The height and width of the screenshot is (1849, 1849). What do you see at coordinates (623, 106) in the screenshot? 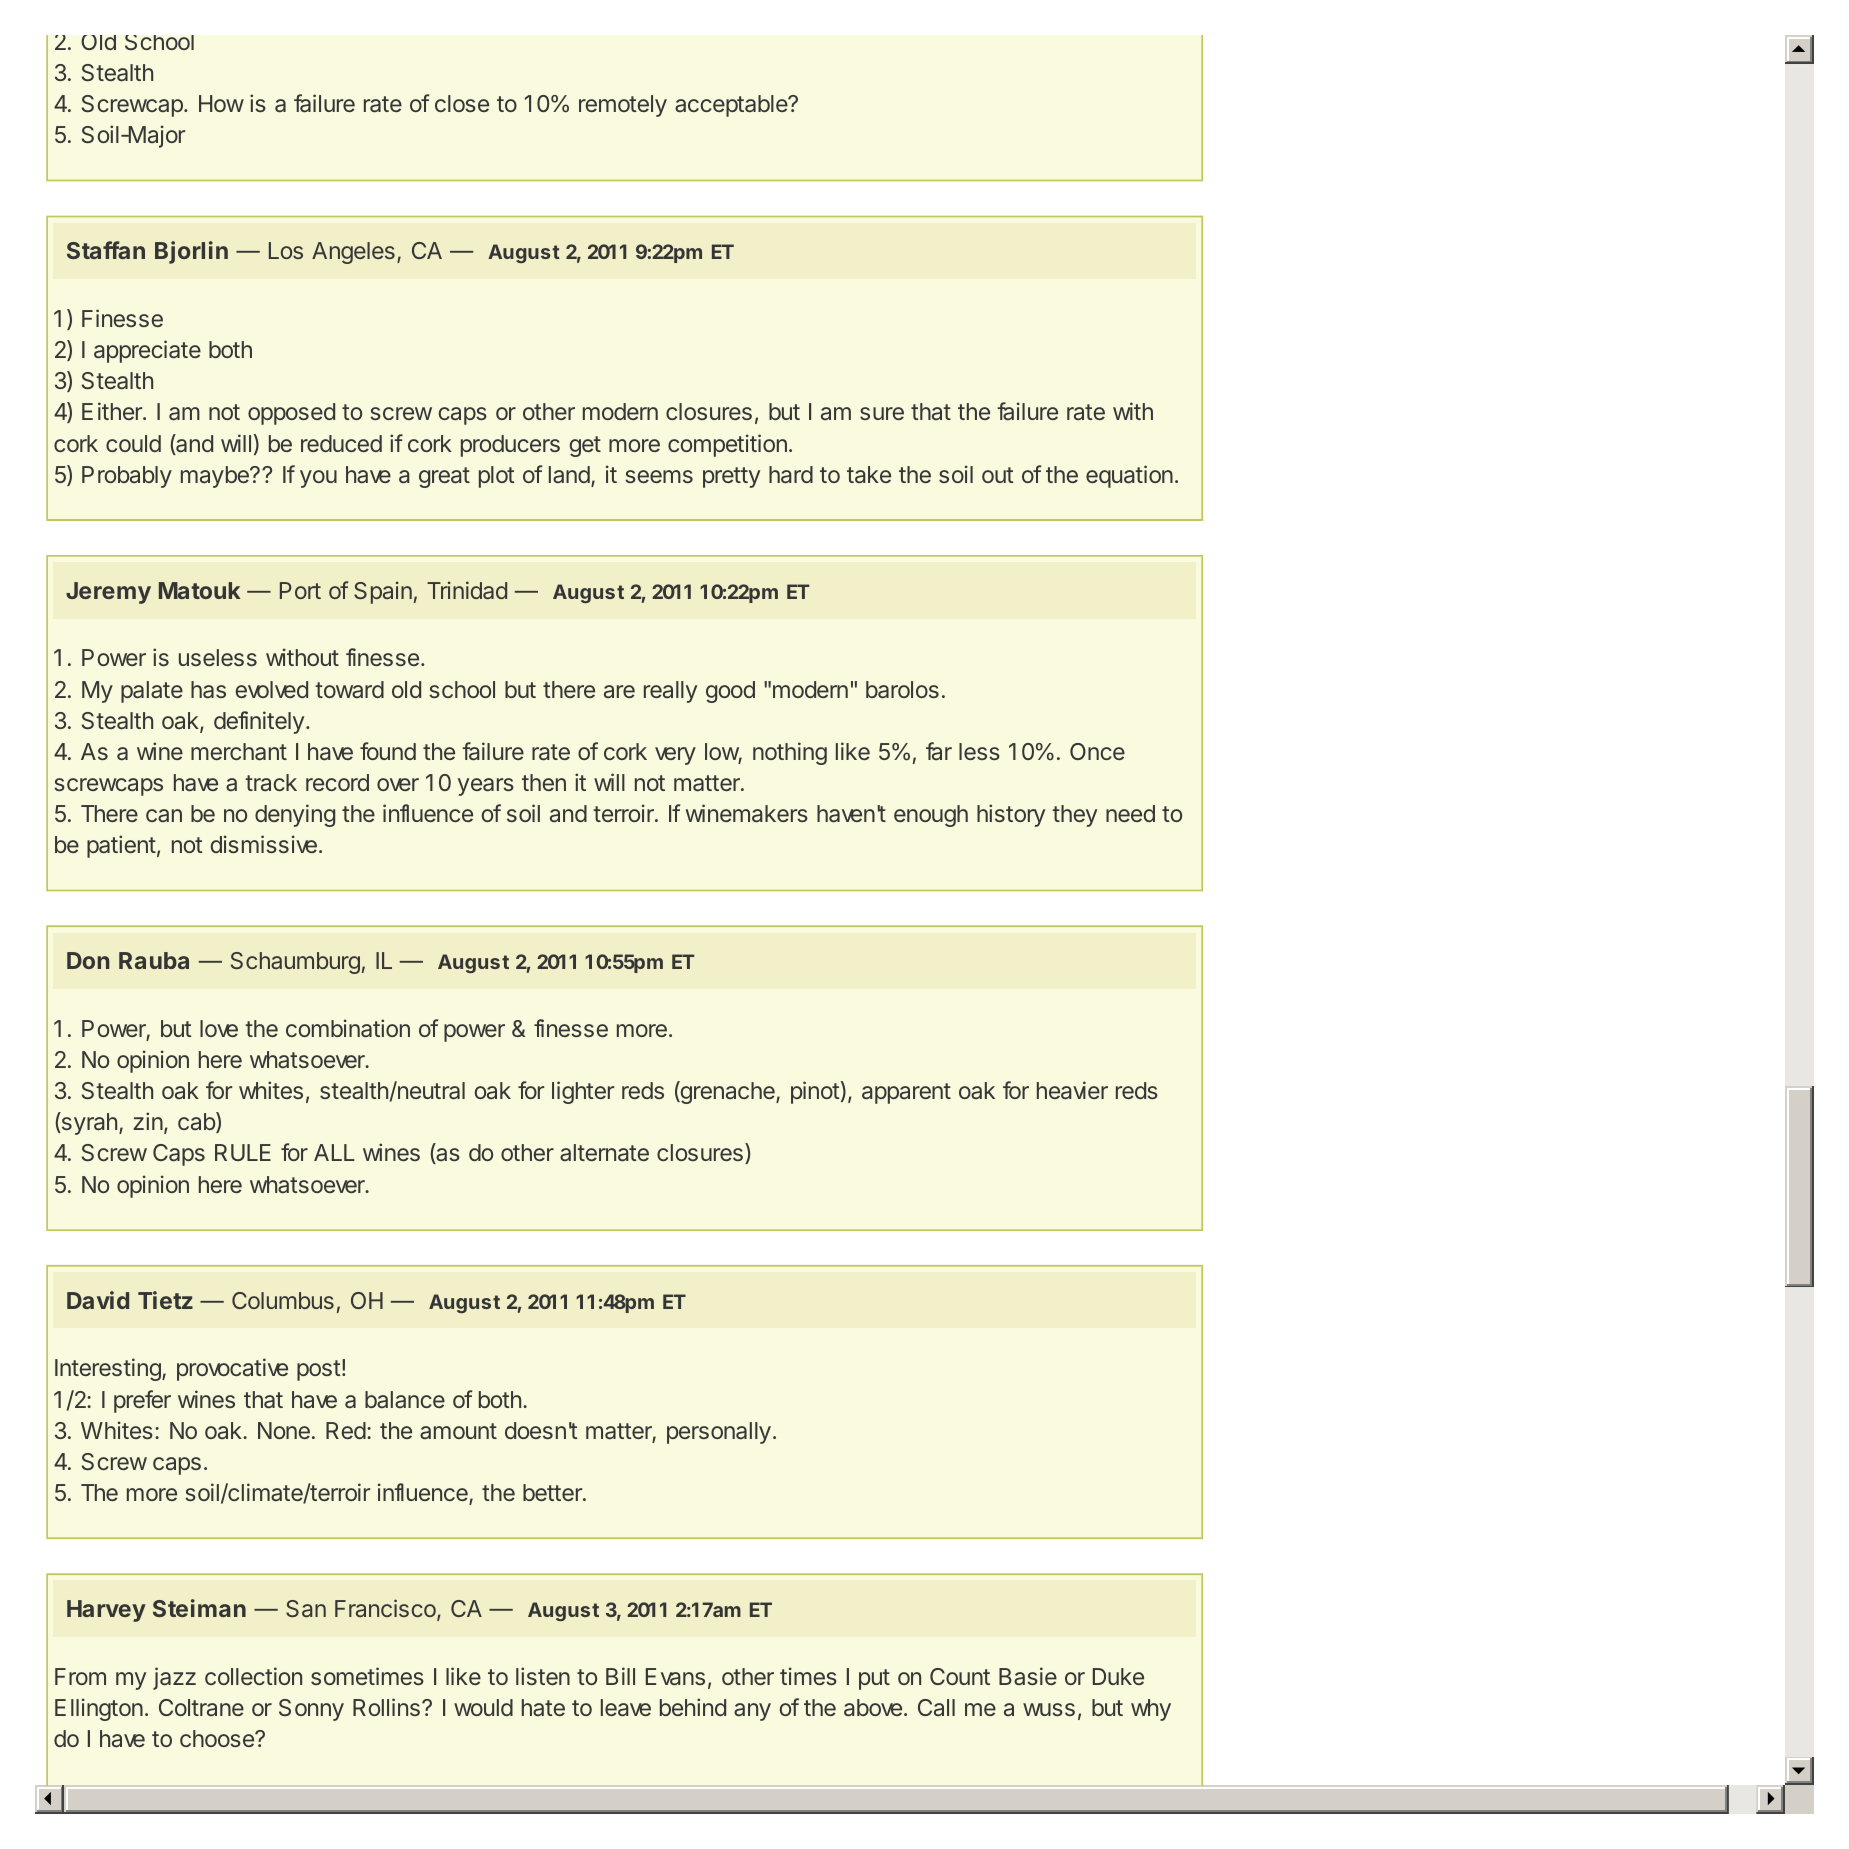
I see `remotely` at bounding box center [623, 106].
